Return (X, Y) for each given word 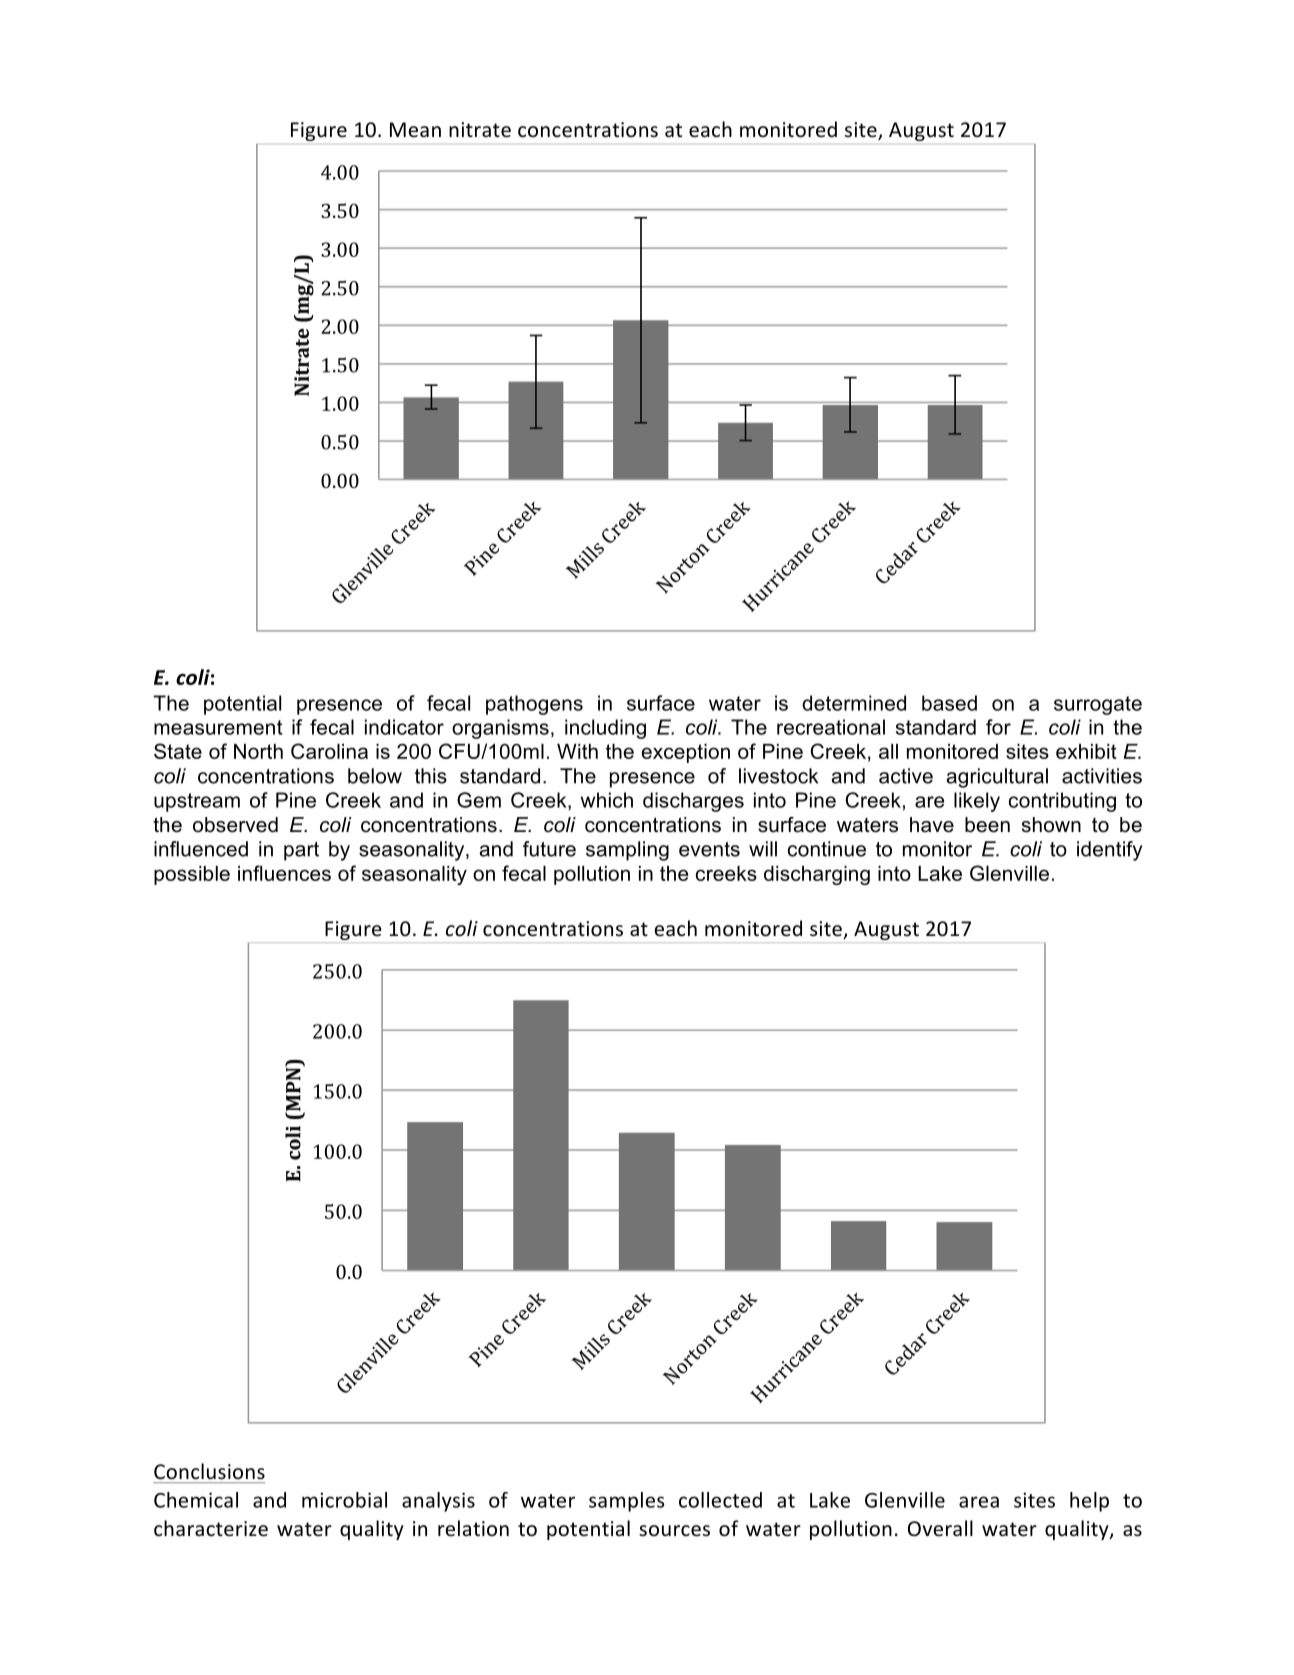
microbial (344, 1500)
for (998, 727)
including (605, 729)
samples (627, 1502)
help (1089, 1502)
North (258, 751)
